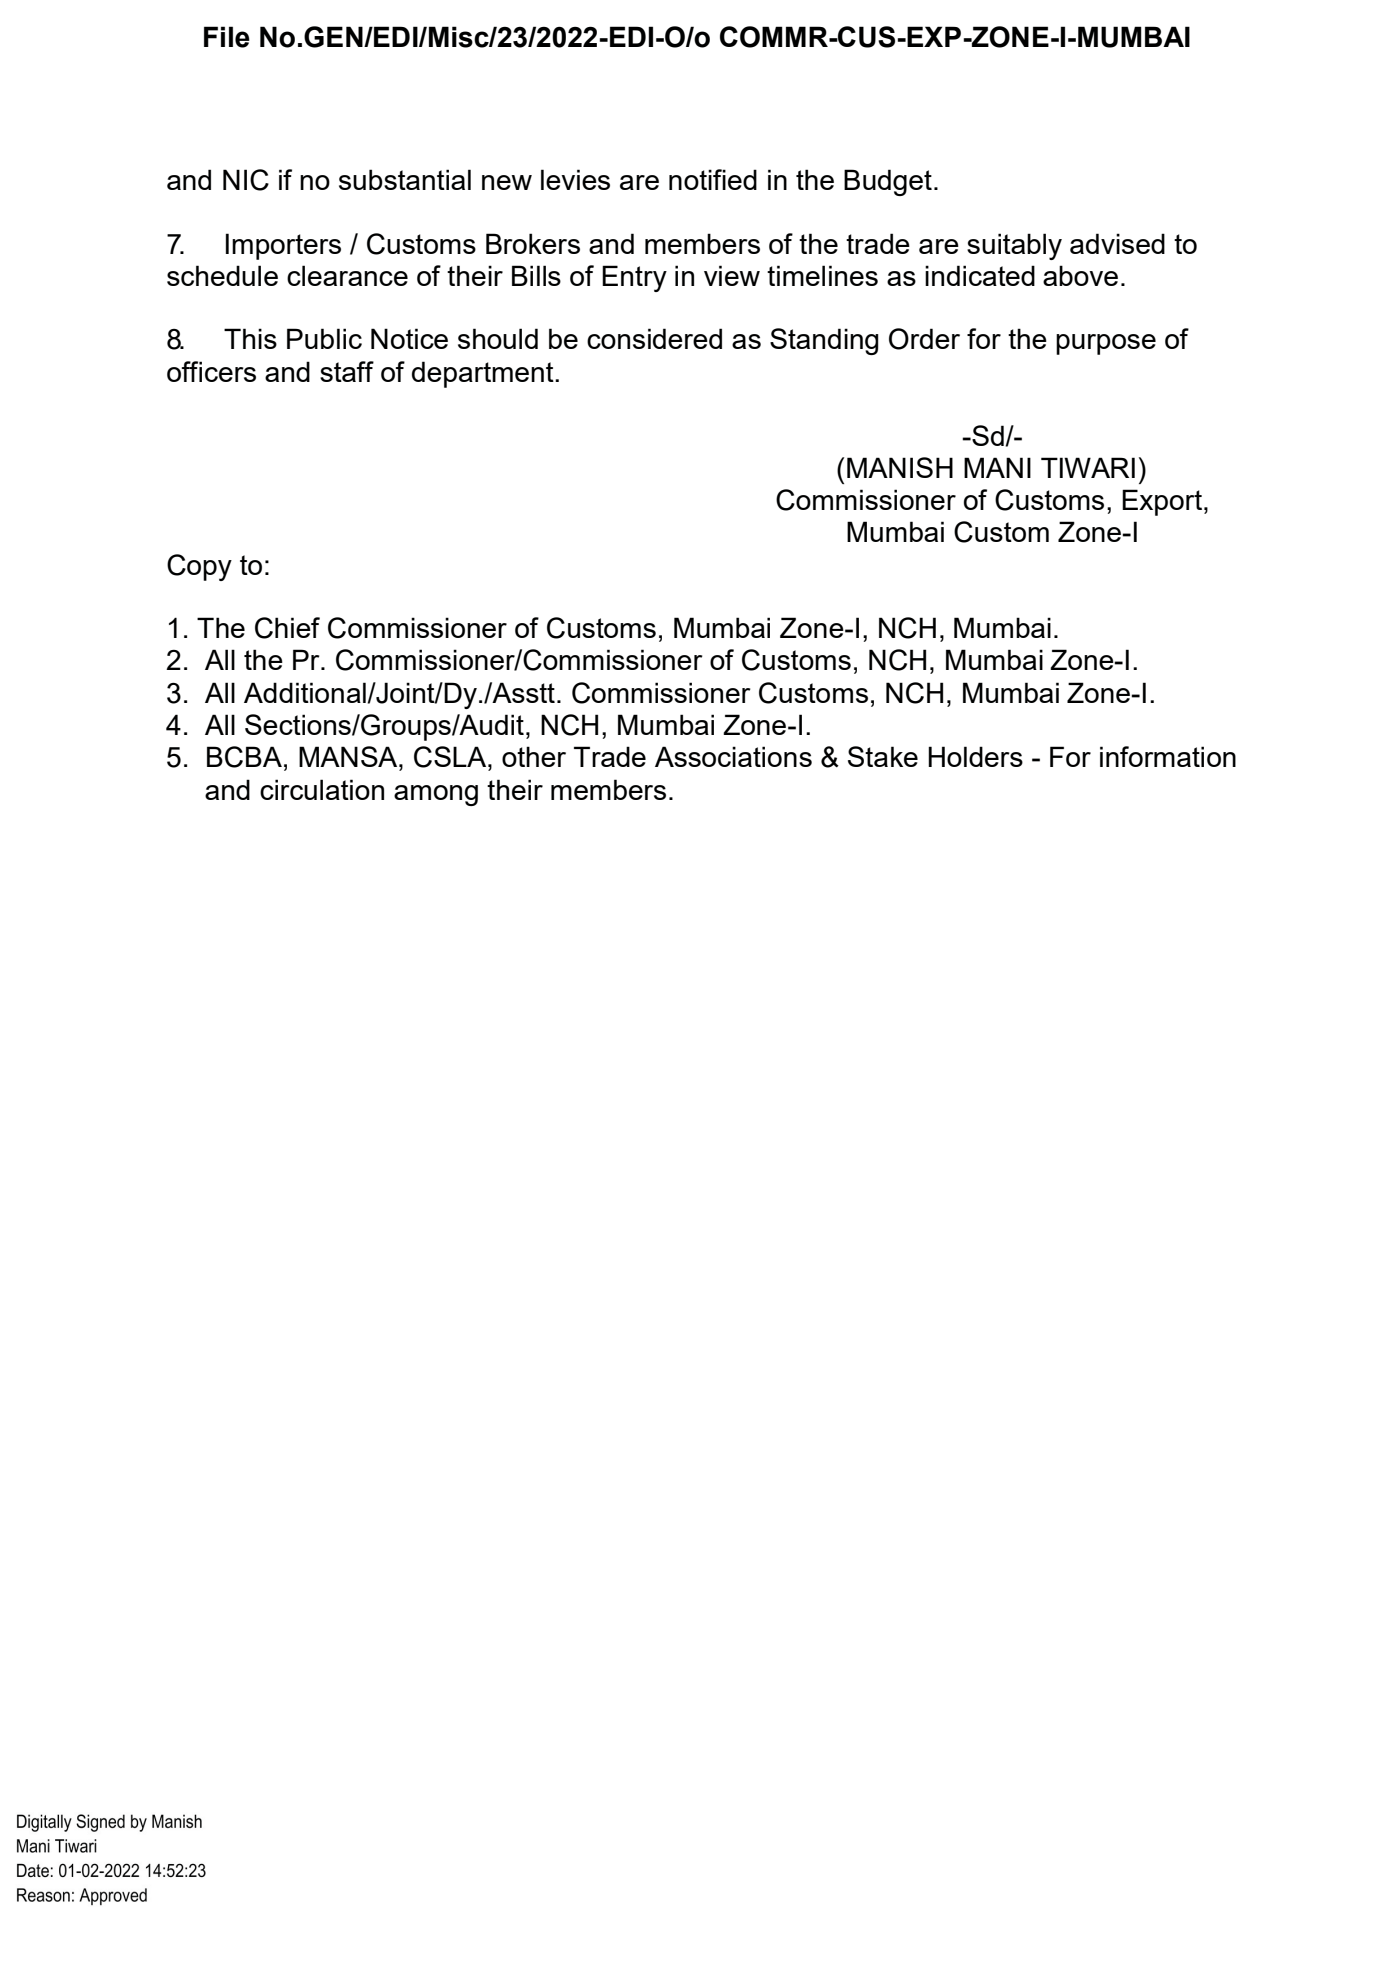 Image resolution: width=1394 pixels, height=1971 pixels. I want to click on Associations, so click(733, 756).
